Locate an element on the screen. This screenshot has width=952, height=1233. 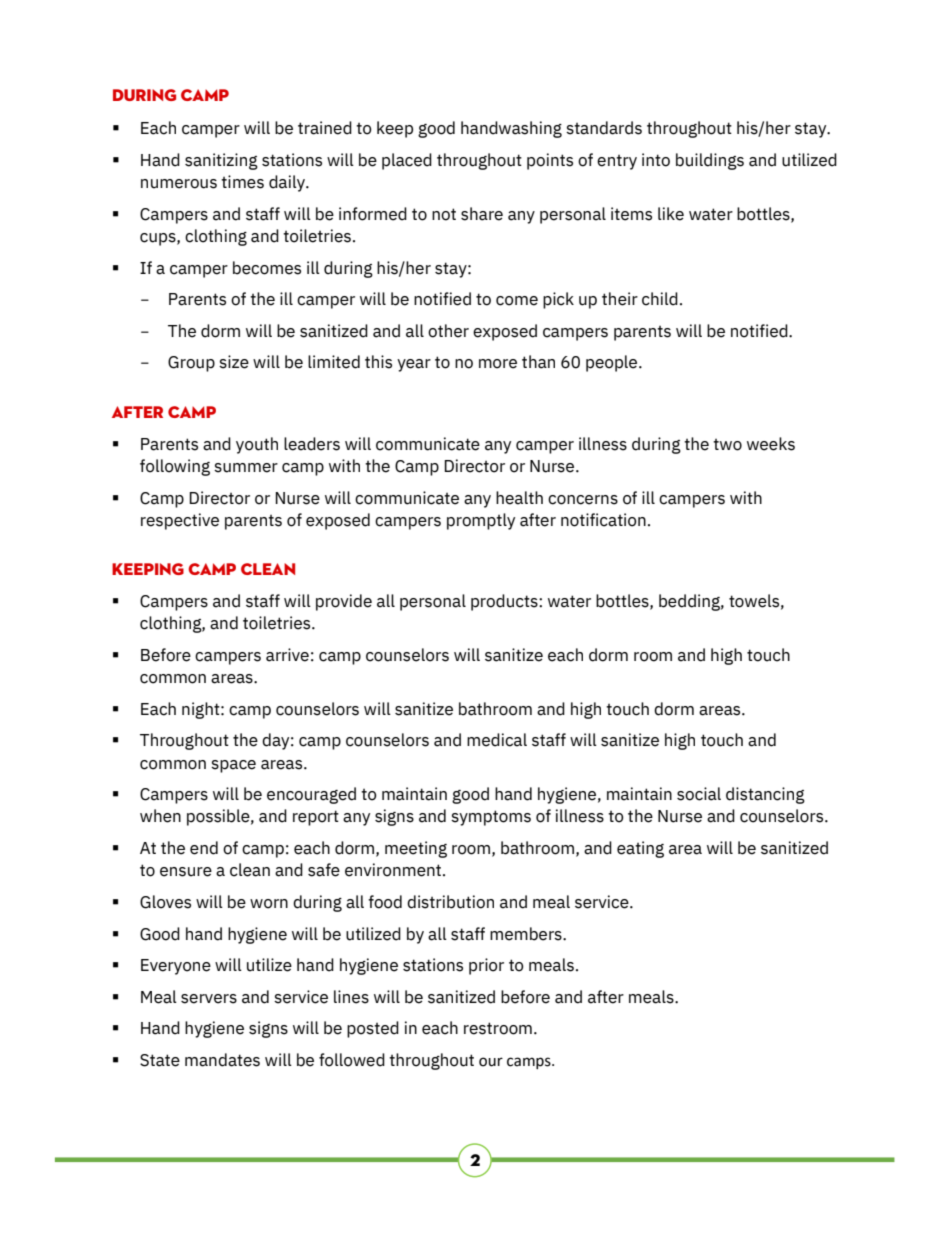
mandates is located at coordinates (222, 1060).
